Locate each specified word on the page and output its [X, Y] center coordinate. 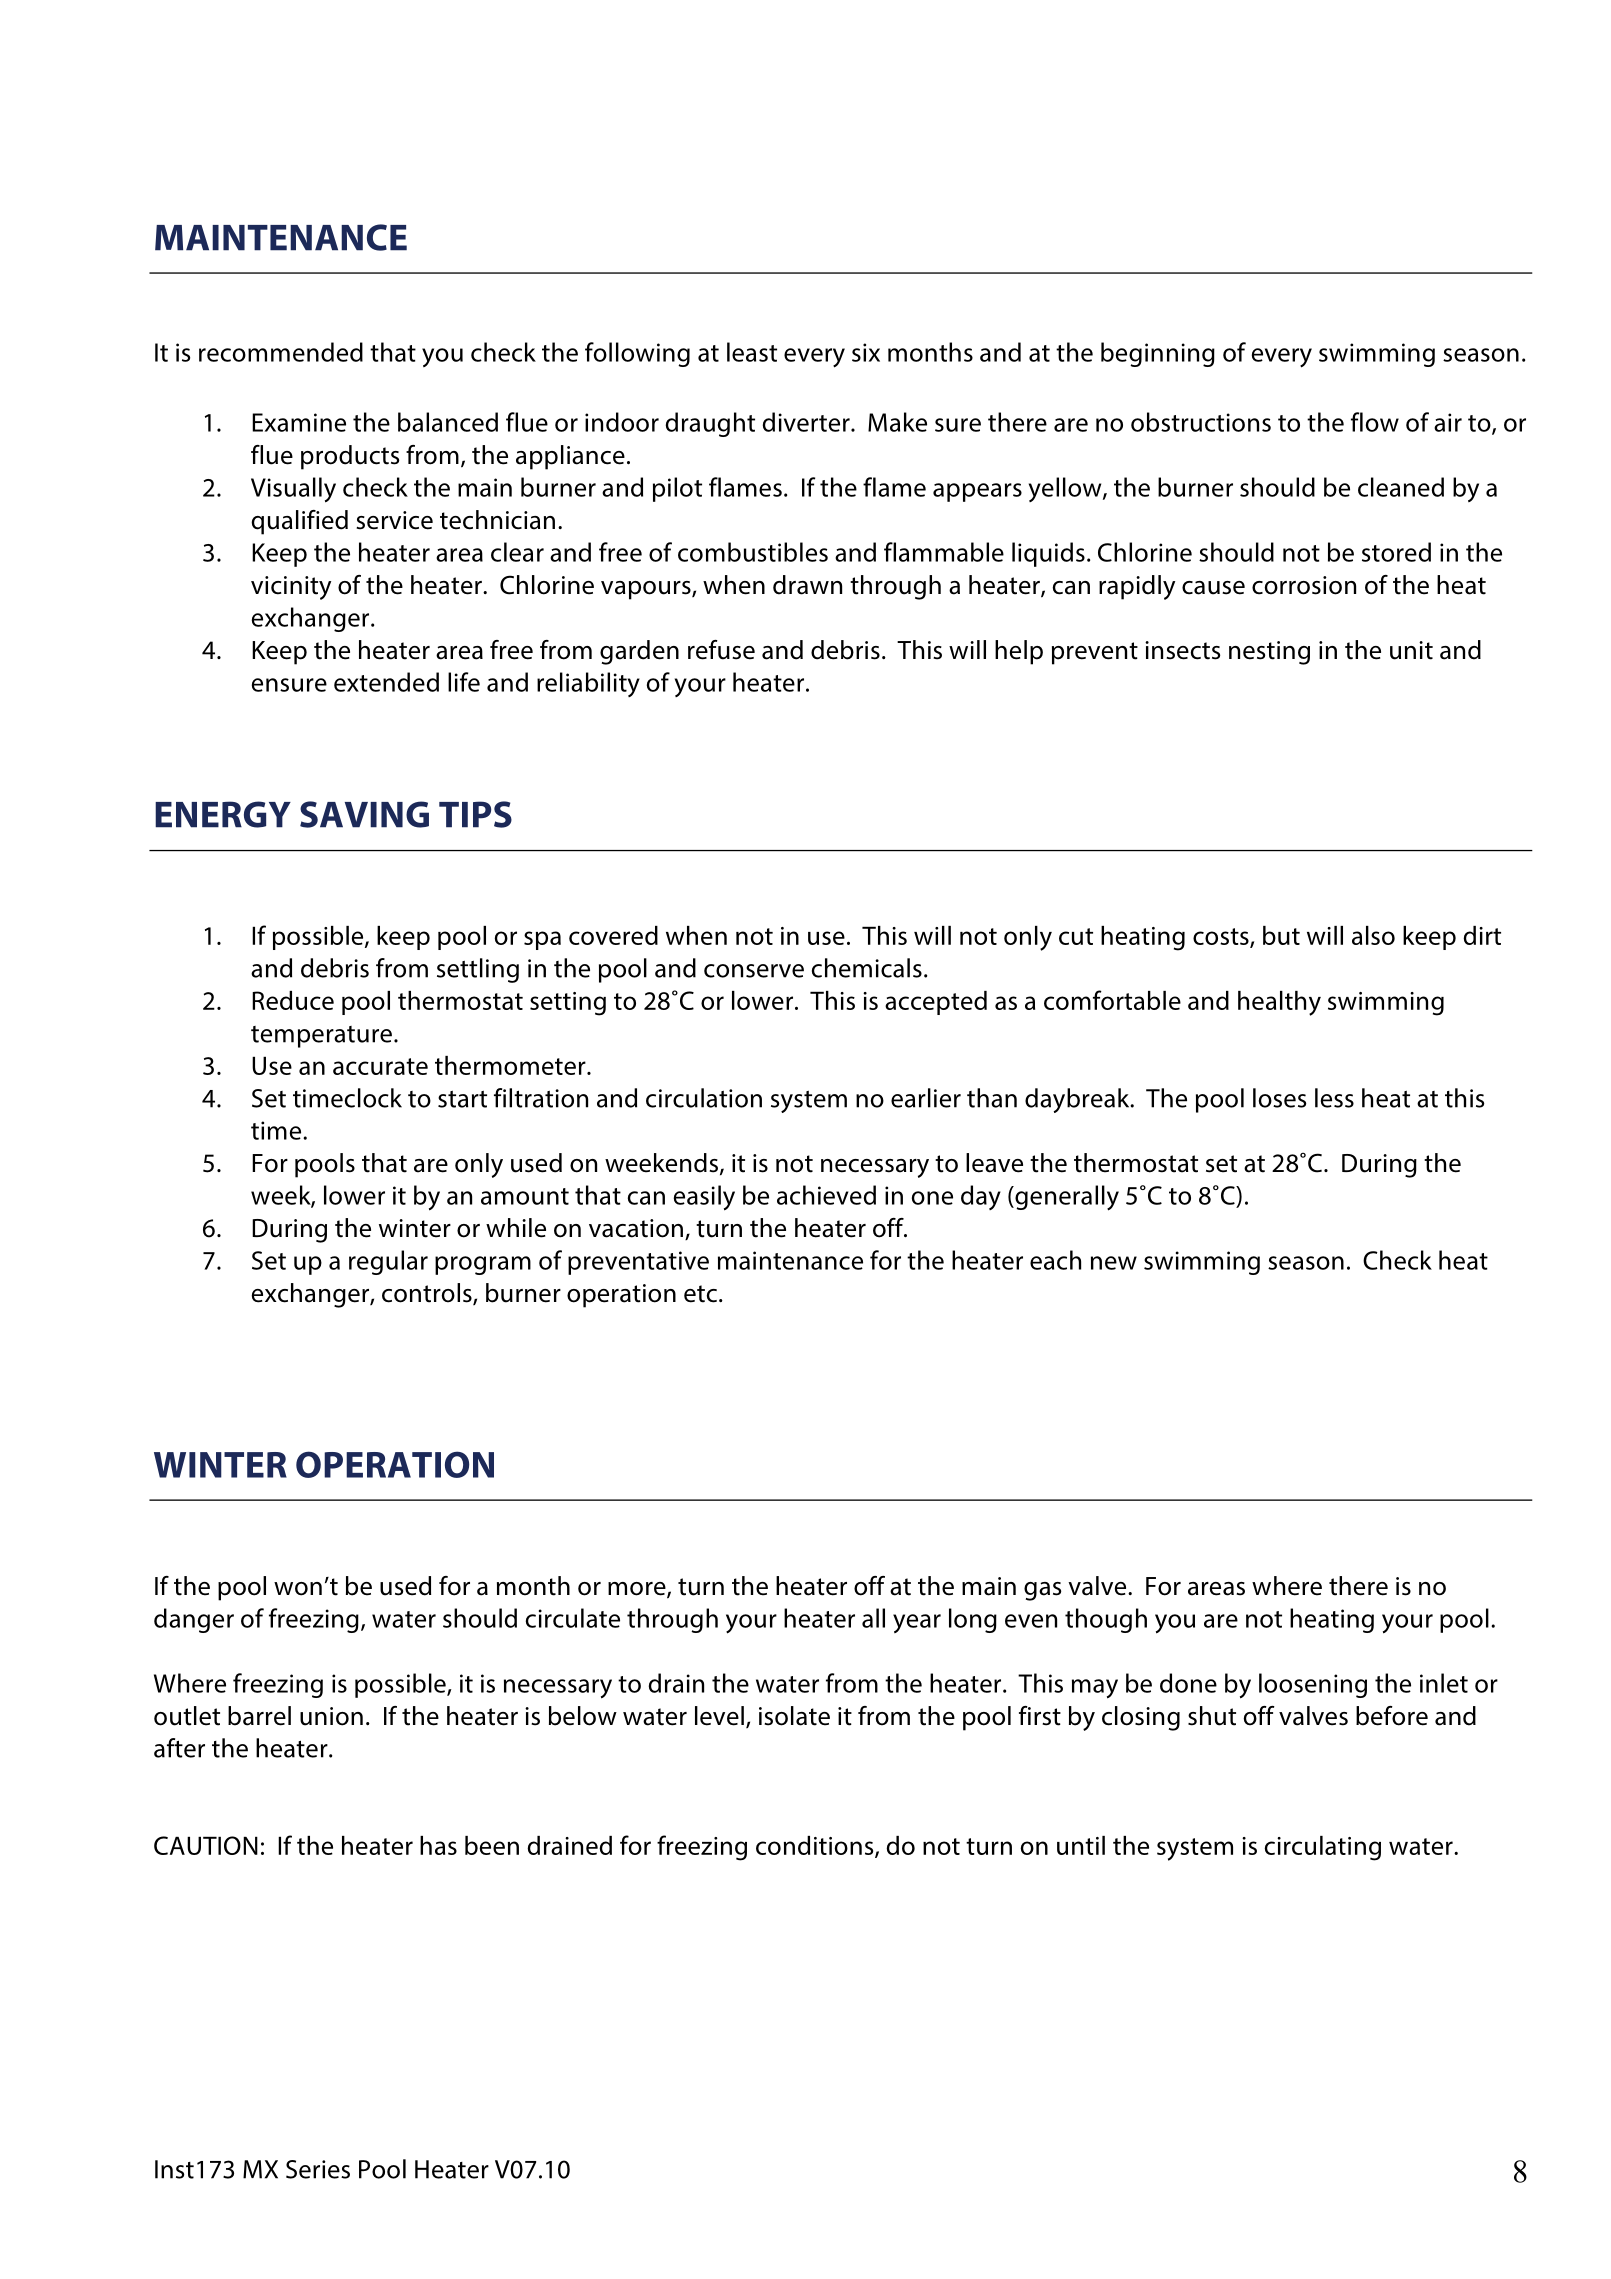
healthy [1279, 1003]
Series [318, 2169]
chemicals [867, 968]
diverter [807, 422]
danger [194, 1620]
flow [1375, 422]
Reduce [293, 1000]
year [917, 1623]
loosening [1313, 1685]
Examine [299, 422]
